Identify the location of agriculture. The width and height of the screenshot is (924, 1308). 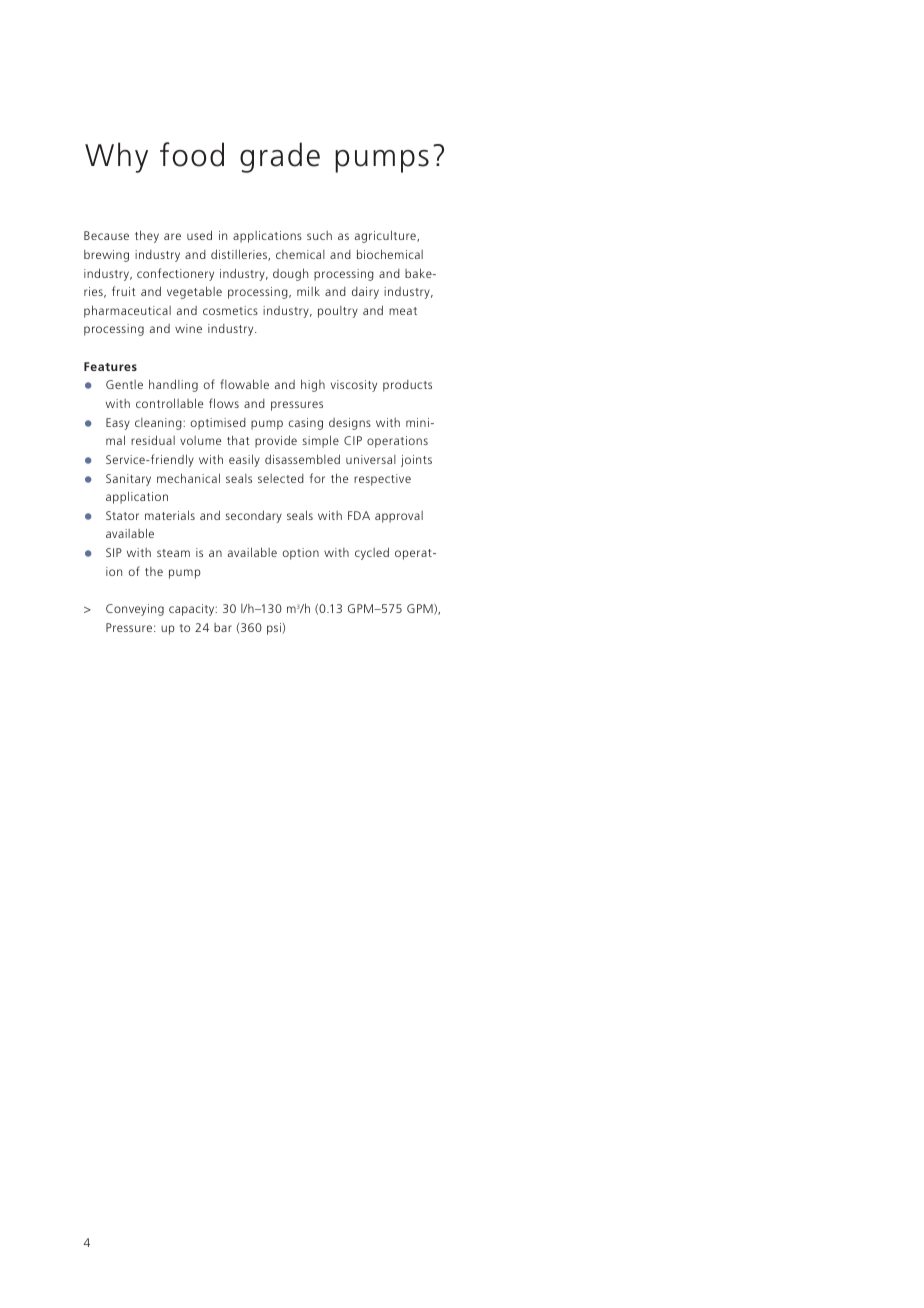
(386, 236).
